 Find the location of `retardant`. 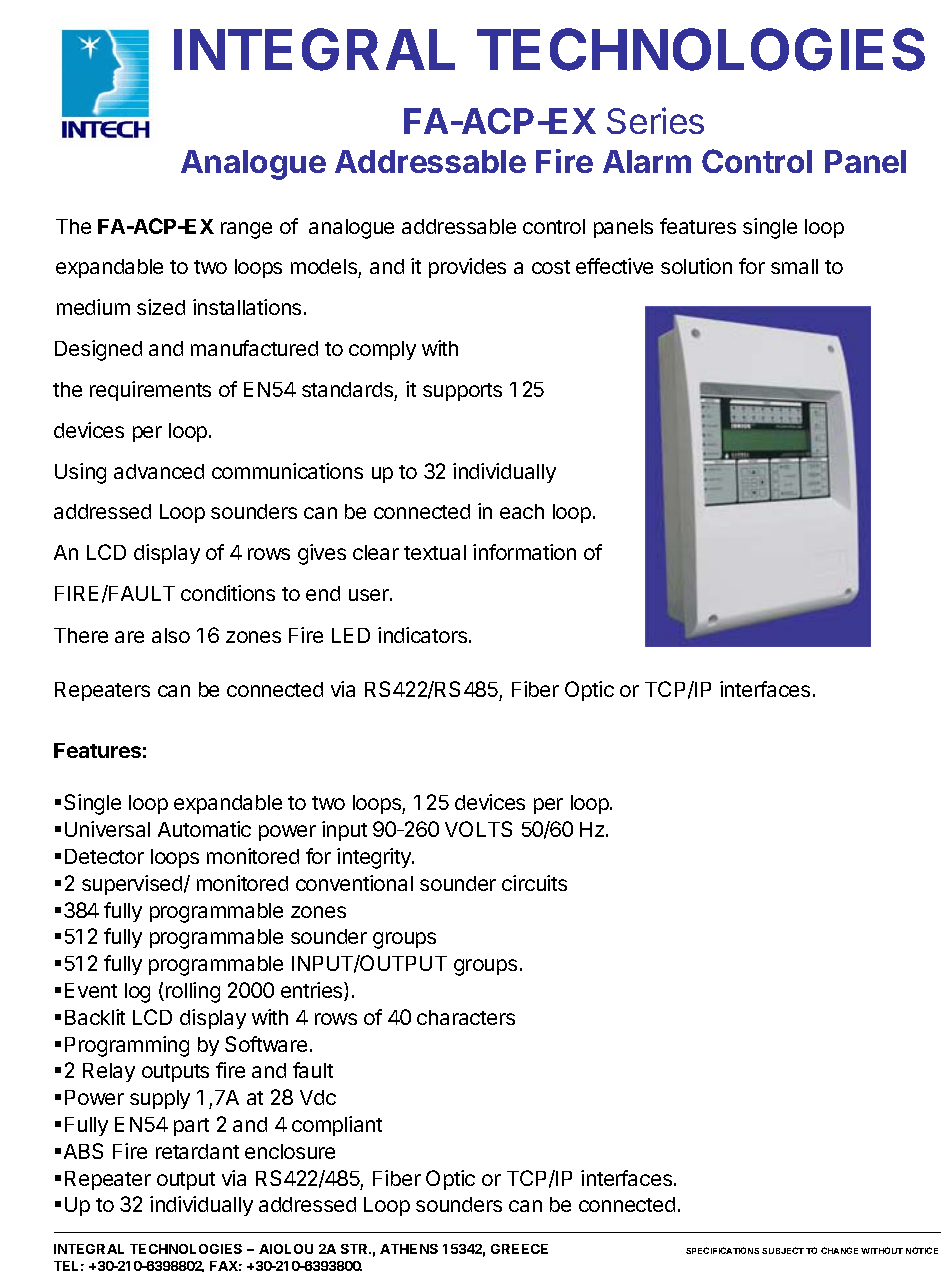

retardant is located at coordinates (197, 1151).
